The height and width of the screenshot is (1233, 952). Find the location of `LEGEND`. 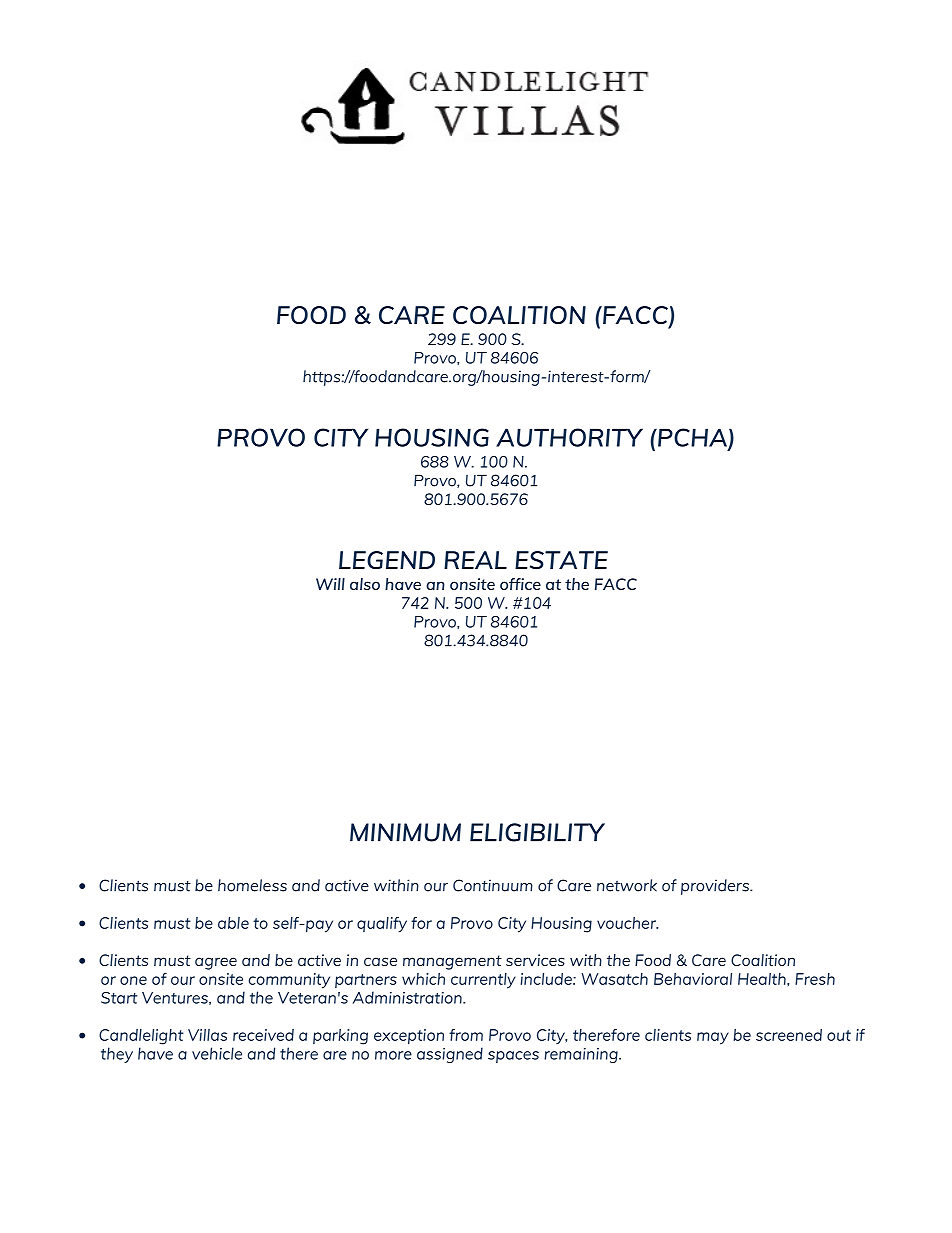

LEGEND is located at coordinates (387, 560).
